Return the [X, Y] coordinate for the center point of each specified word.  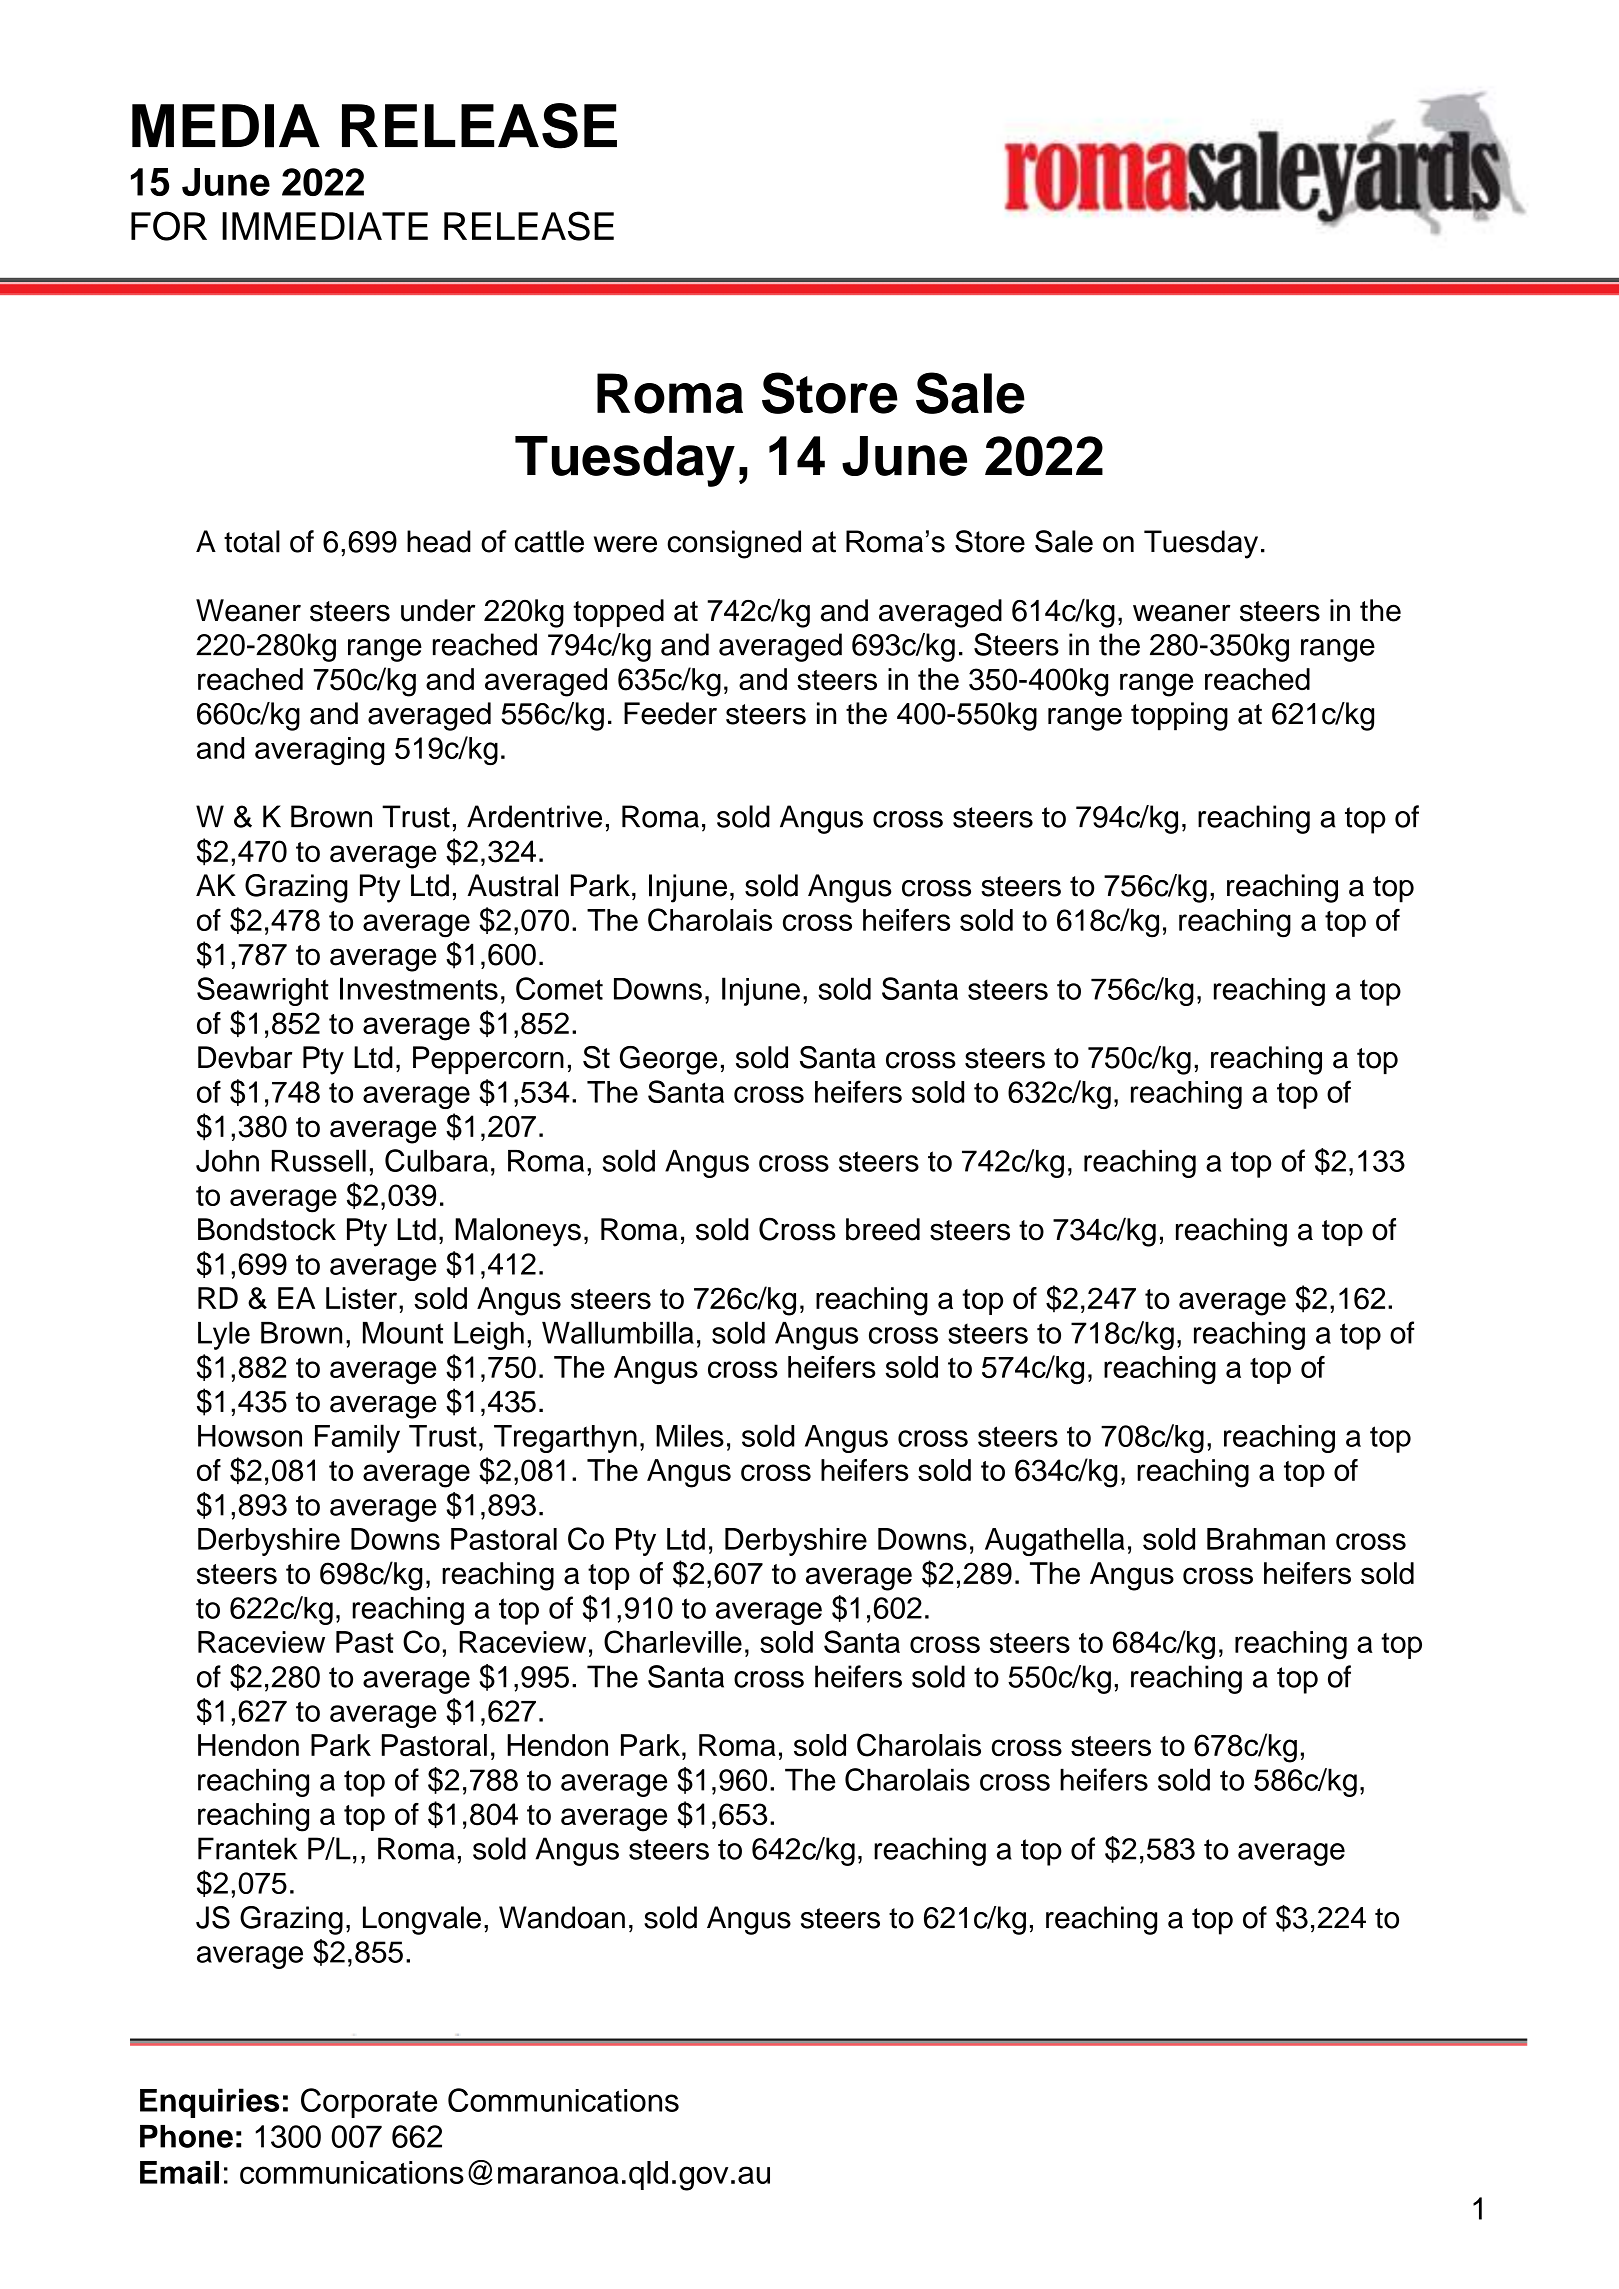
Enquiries [209, 2103]
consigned [734, 544]
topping [1179, 716]
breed [883, 1229]
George [668, 1060]
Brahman [1266, 1539]
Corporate [369, 2103]
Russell [319, 1160]
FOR [169, 226]
